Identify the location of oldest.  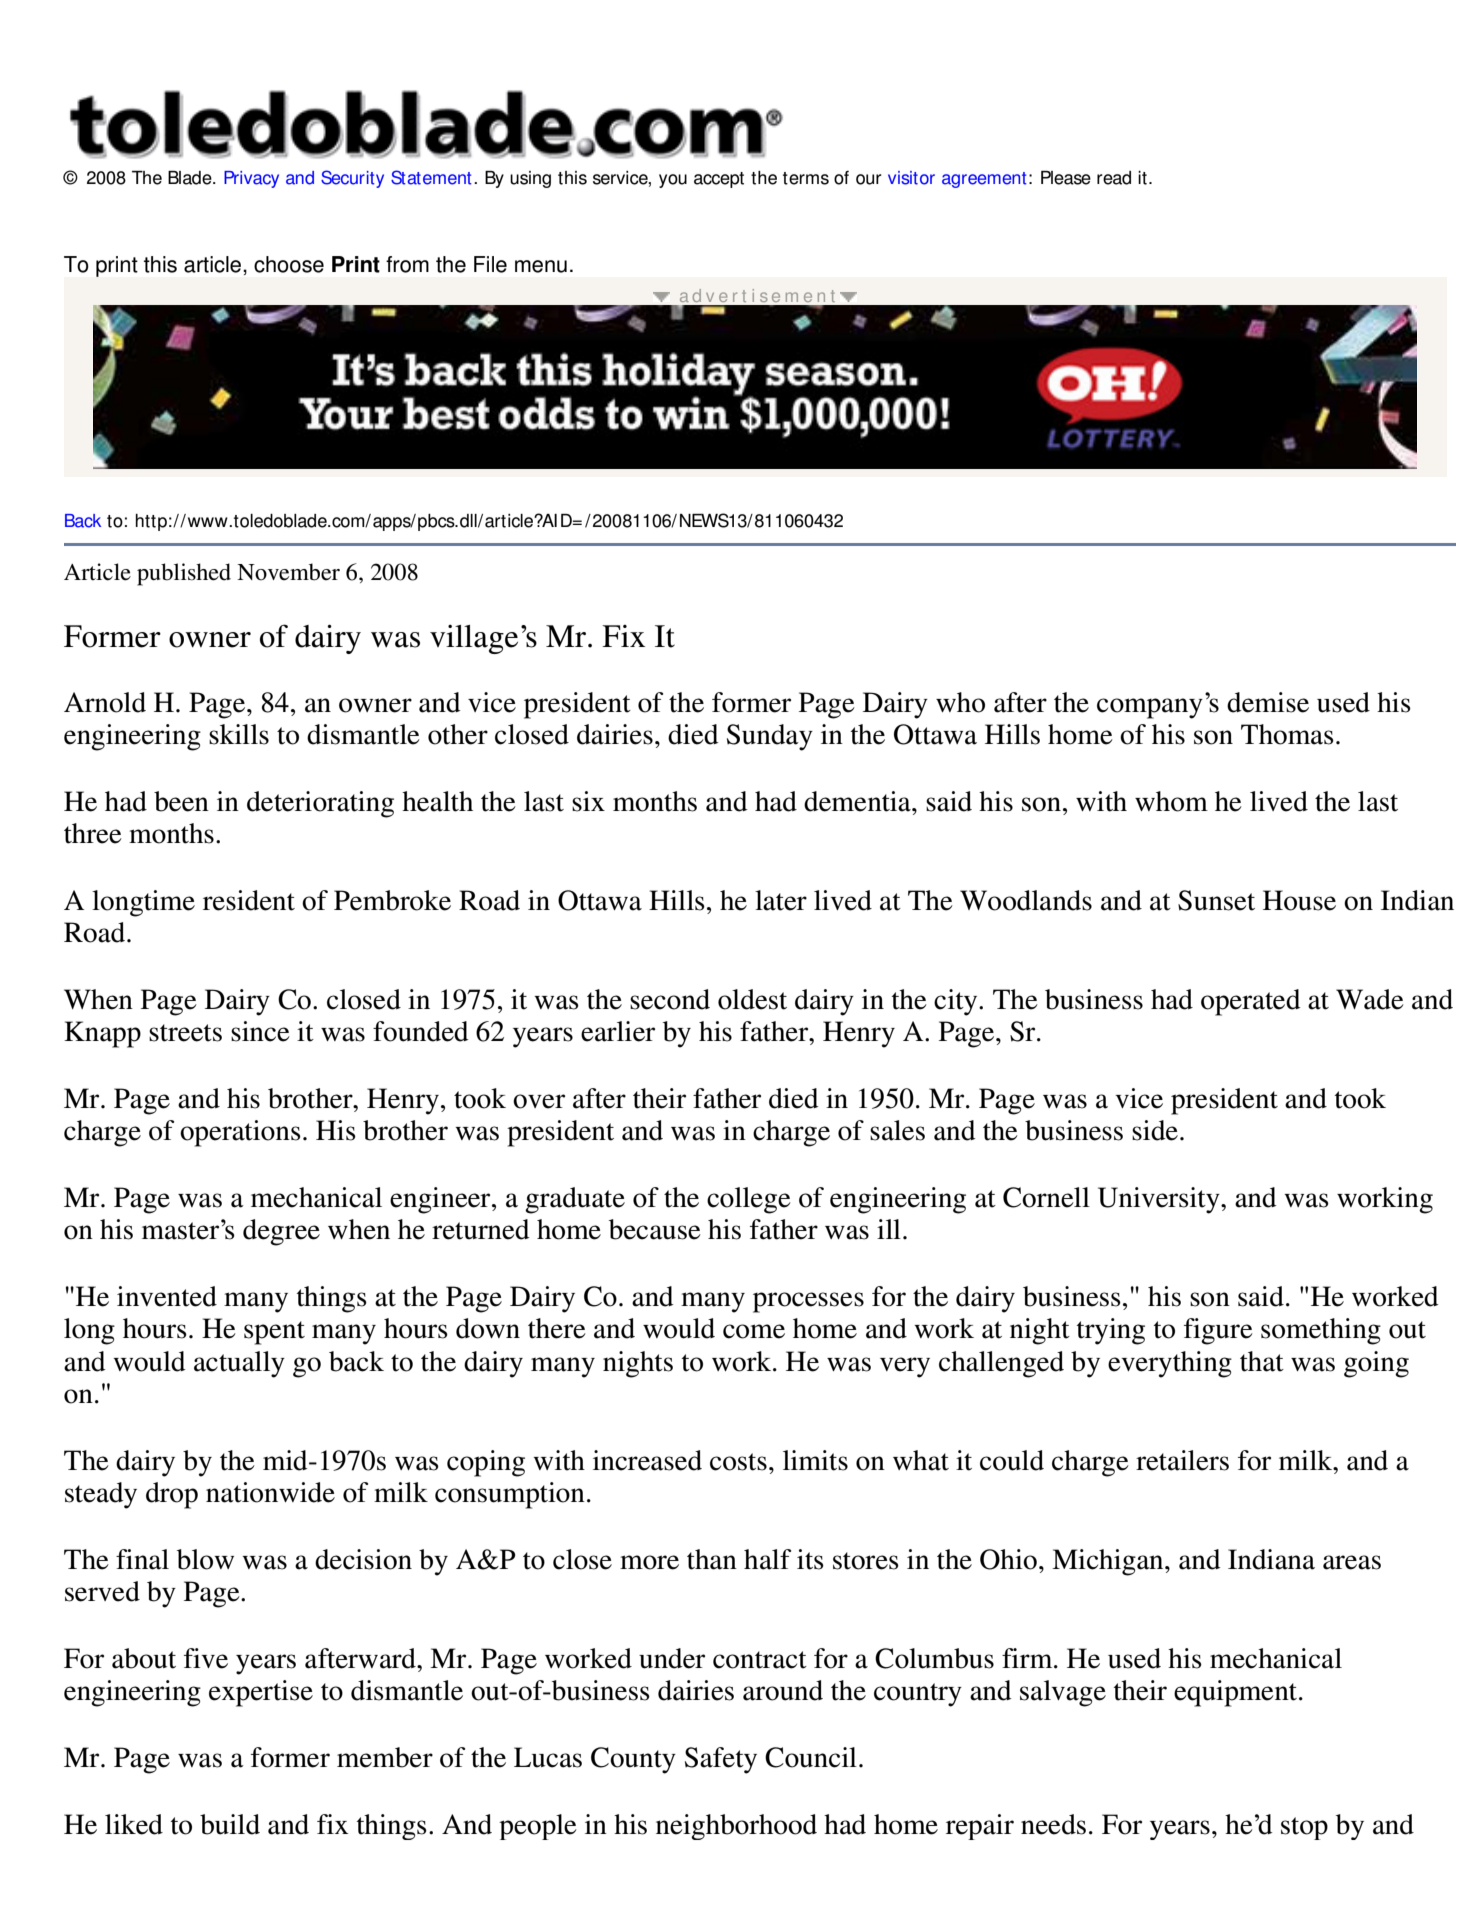
(752, 999).
